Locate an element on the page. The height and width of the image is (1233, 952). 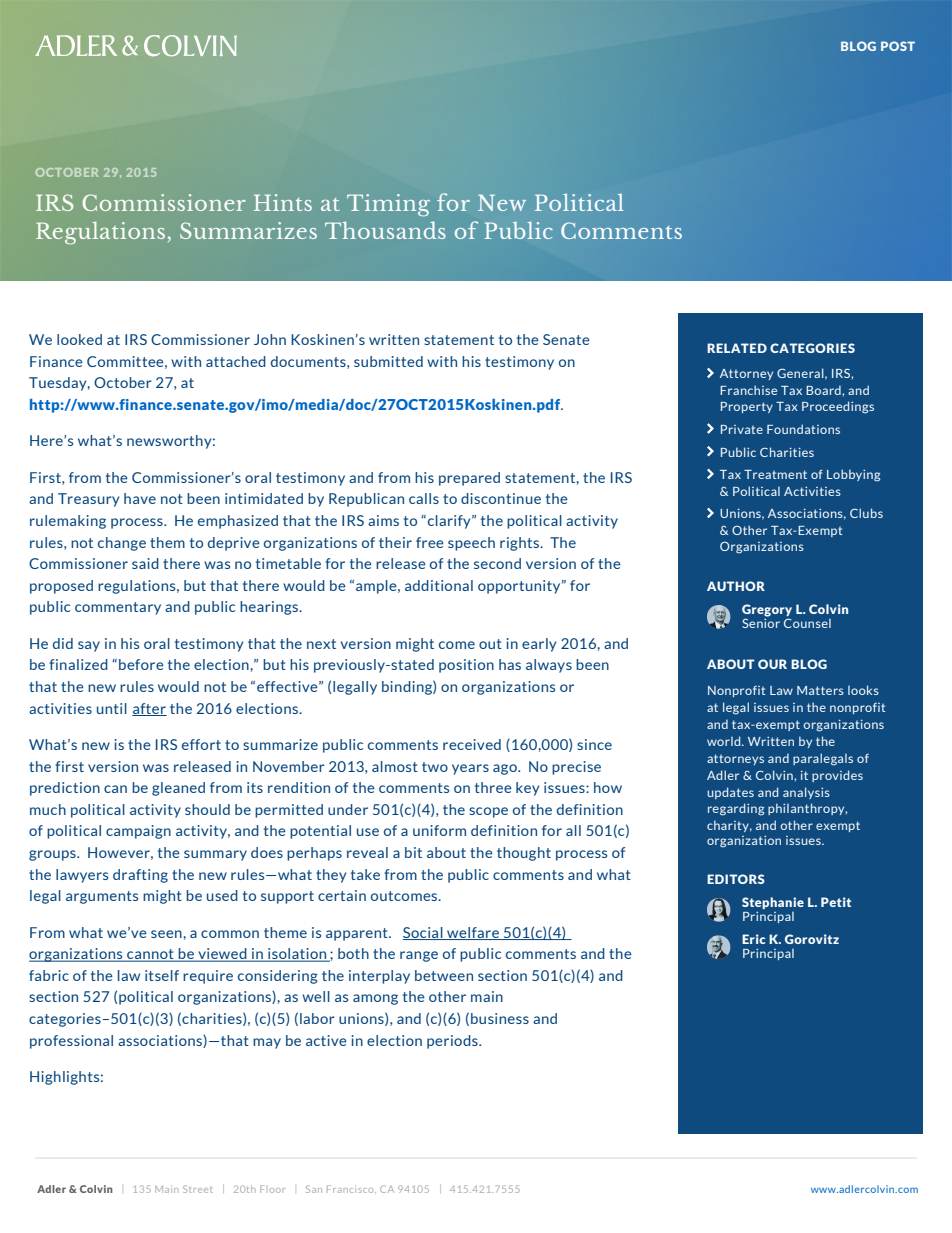
change is located at coordinates (122, 544).
